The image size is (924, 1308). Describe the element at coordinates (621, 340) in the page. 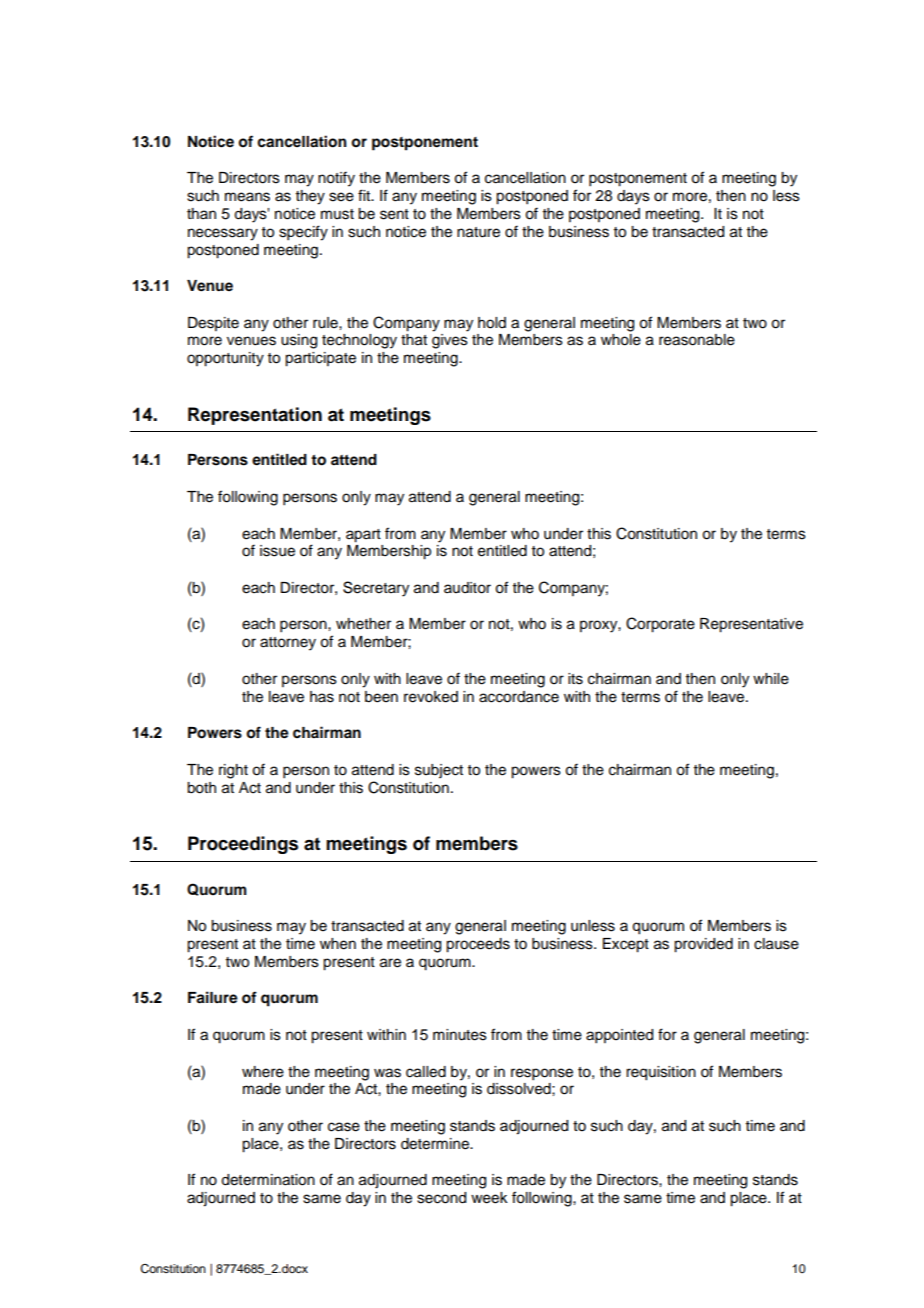

I see `whole` at that location.
